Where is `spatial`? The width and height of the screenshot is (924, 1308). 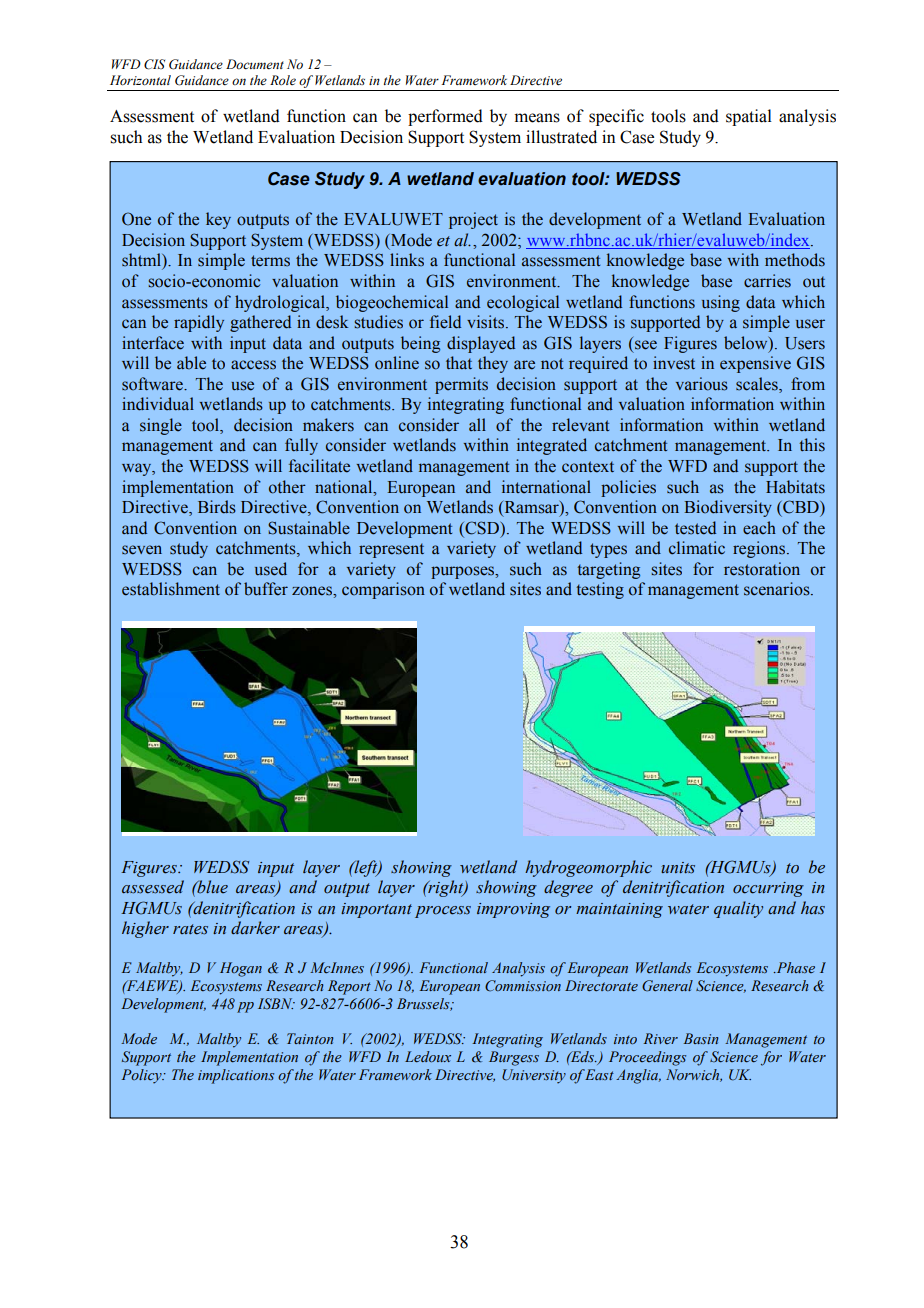
spatial is located at coordinates (749, 117).
